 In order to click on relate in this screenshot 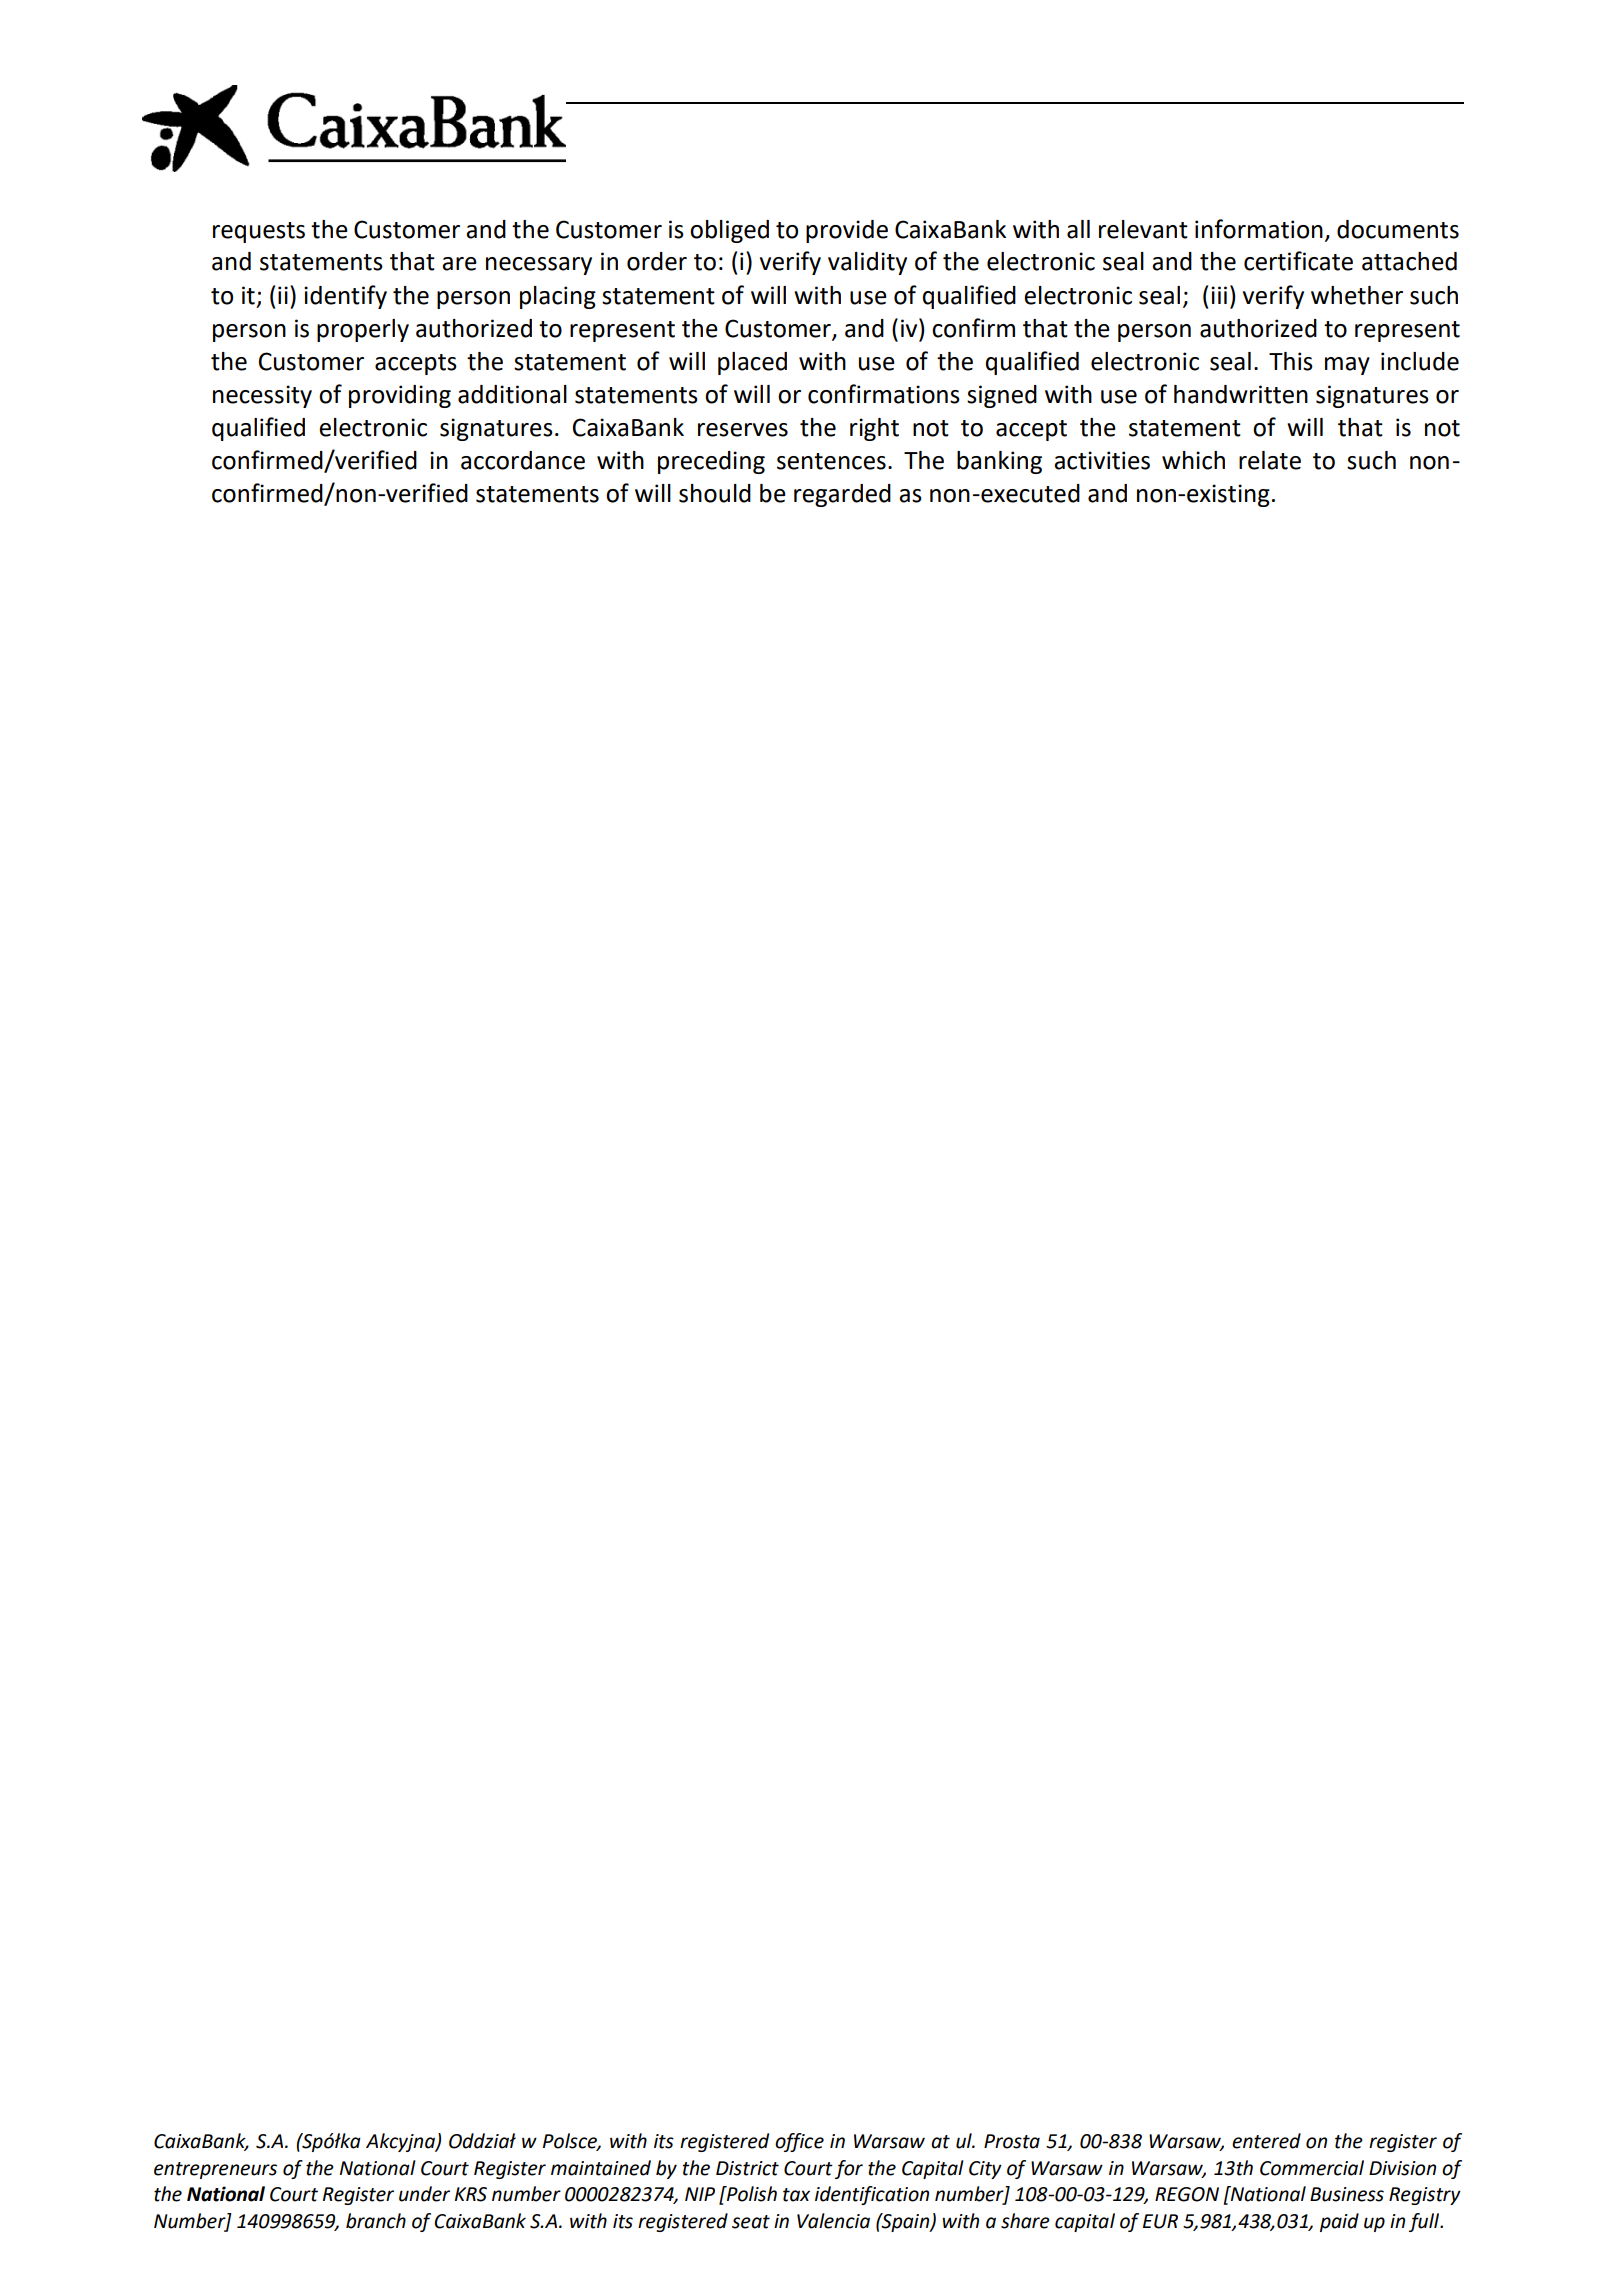, I will do `click(1270, 460)`.
